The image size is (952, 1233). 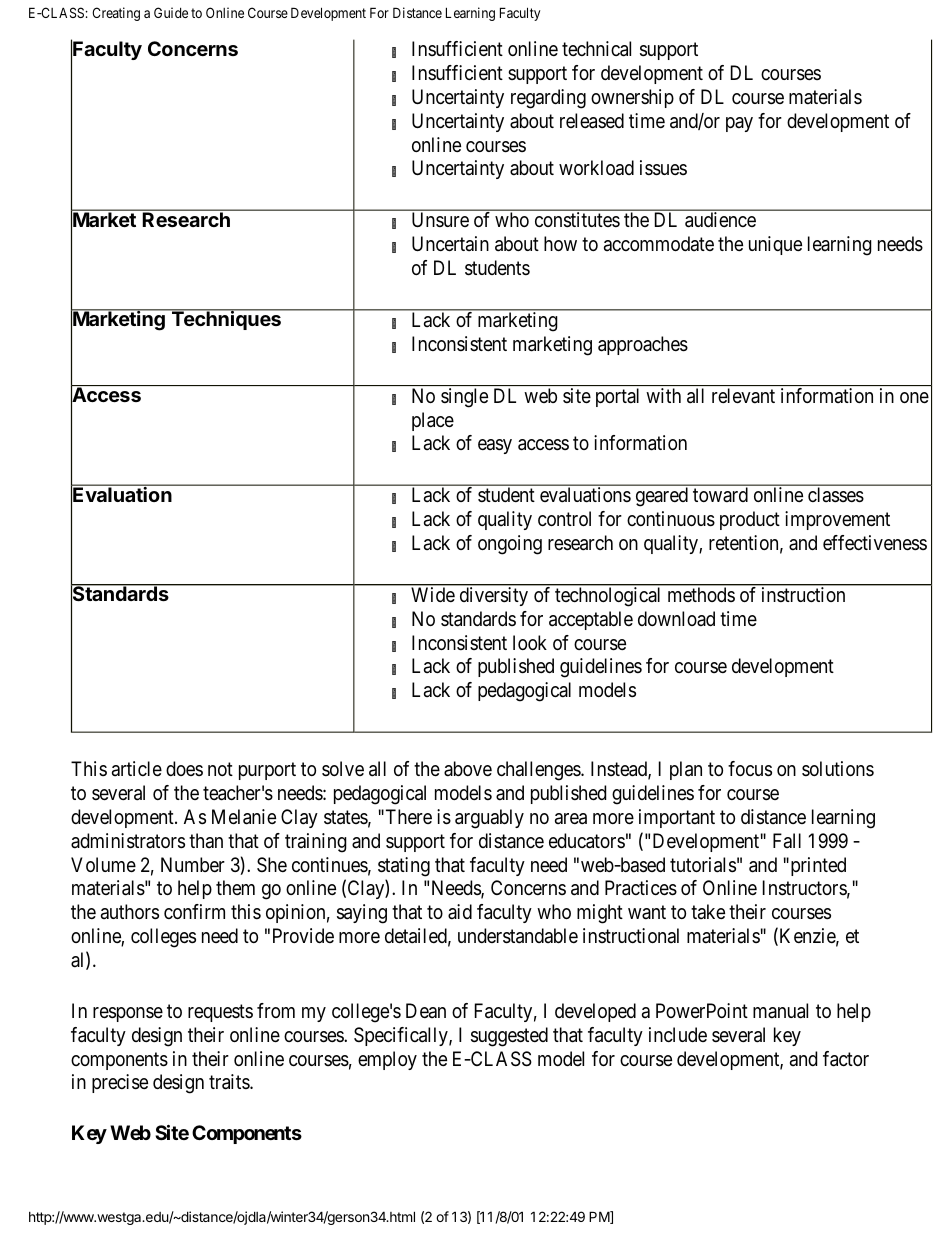 What do you see at coordinates (230, 1082) in the document?
I see `traits` at bounding box center [230, 1082].
